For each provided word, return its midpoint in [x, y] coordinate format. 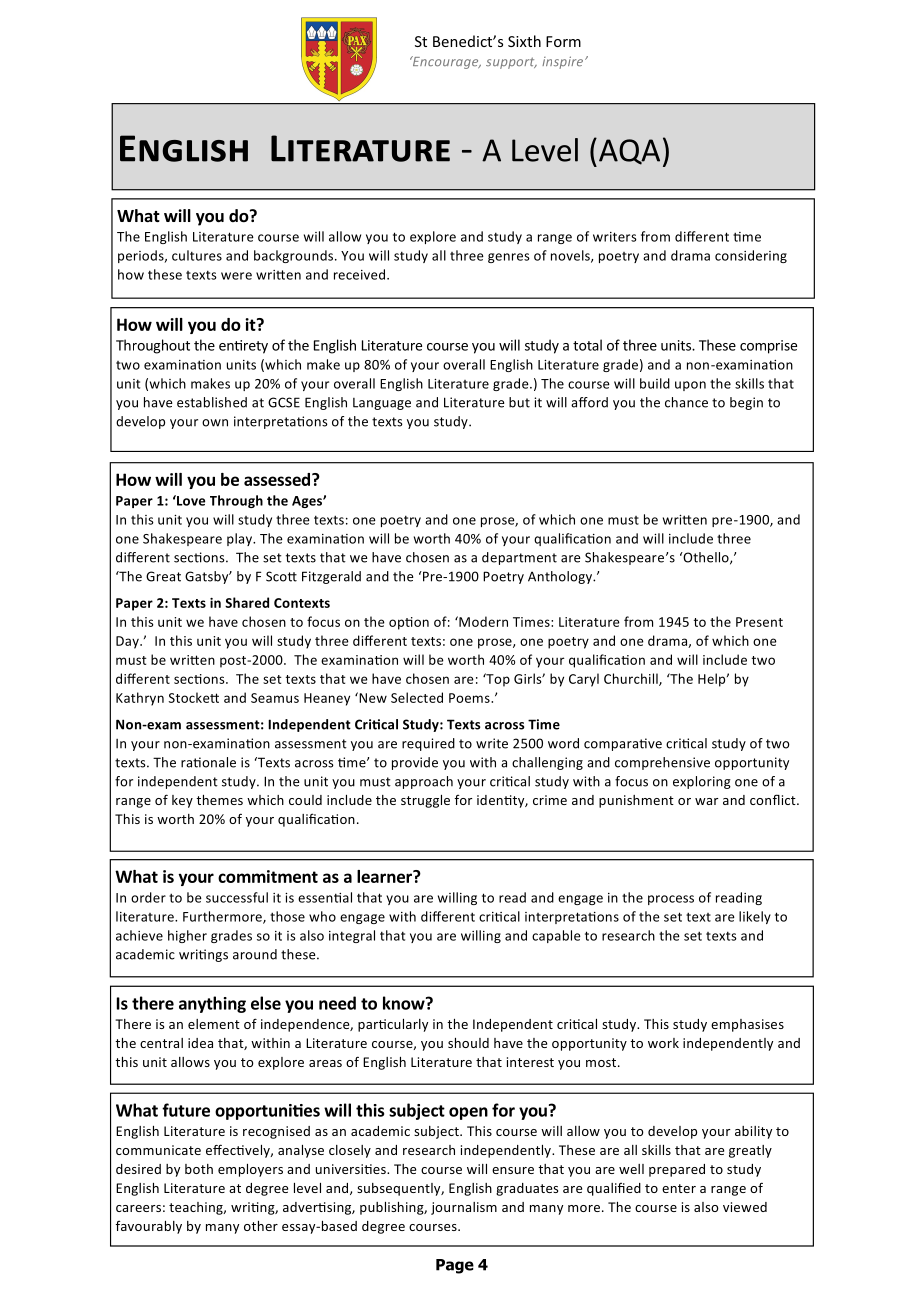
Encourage [445, 62]
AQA [629, 152]
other [261, 1226]
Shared [247, 602]
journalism [464, 1208]
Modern [482, 621]
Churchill [632, 679]
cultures [197, 255]
